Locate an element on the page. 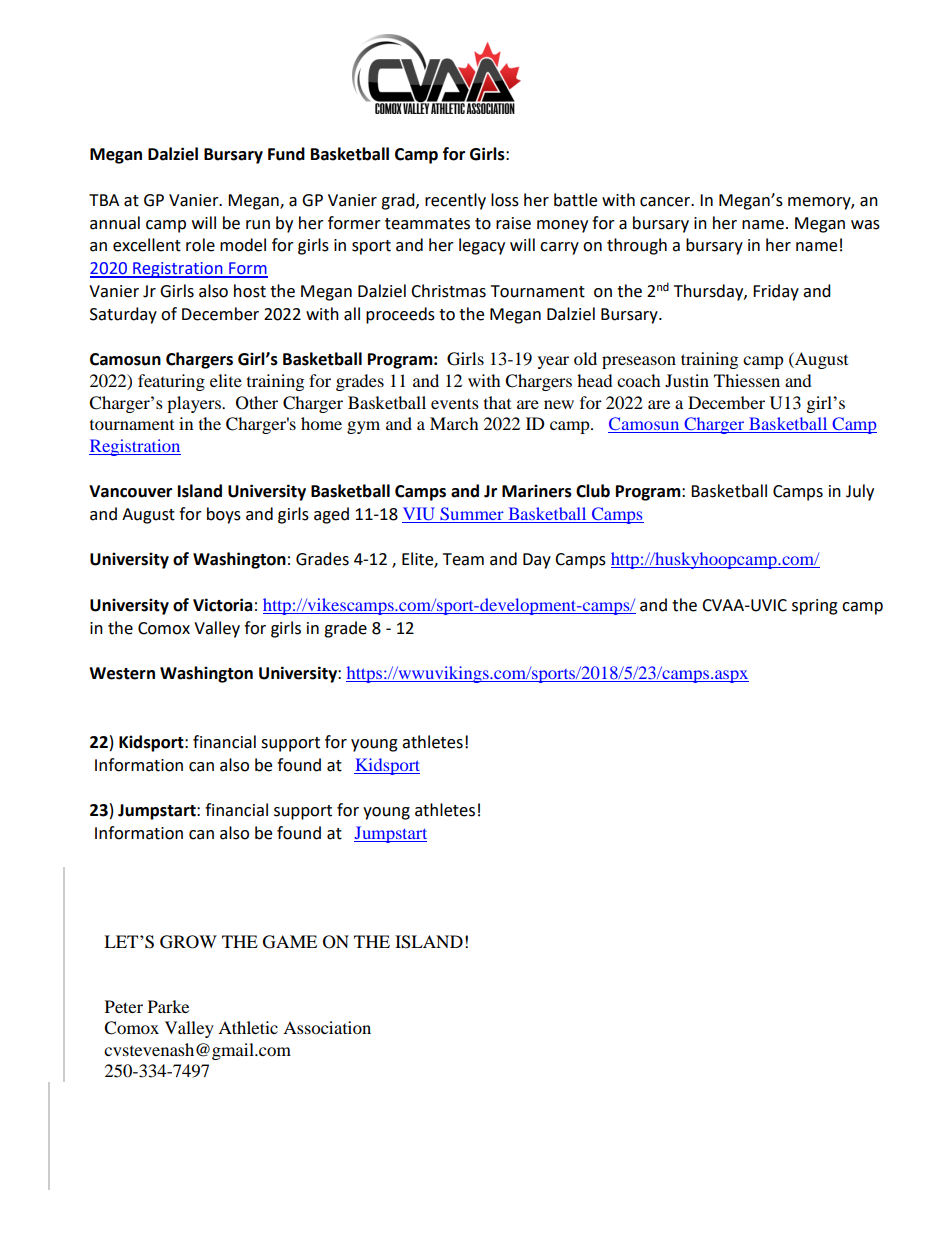  Athletic is located at coordinates (248, 1027).
